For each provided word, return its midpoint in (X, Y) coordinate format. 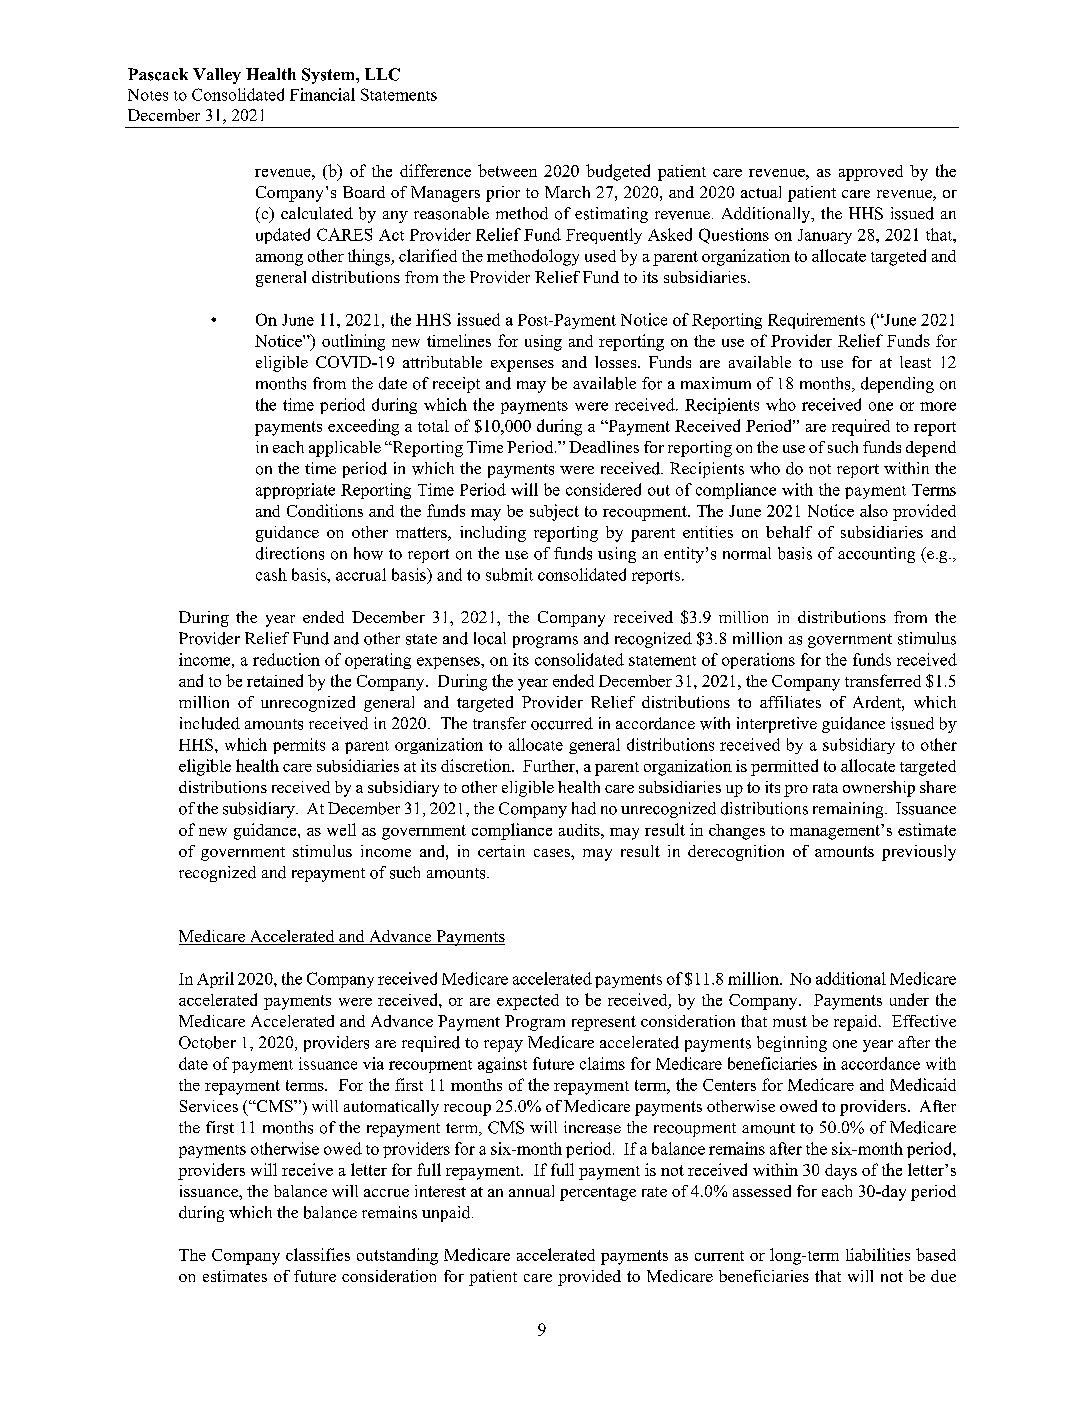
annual (531, 1191)
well (341, 829)
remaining (849, 810)
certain (501, 851)
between (507, 170)
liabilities (878, 1254)
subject (554, 512)
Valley (217, 76)
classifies (318, 1254)
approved (871, 173)
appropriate (295, 491)
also (874, 510)
